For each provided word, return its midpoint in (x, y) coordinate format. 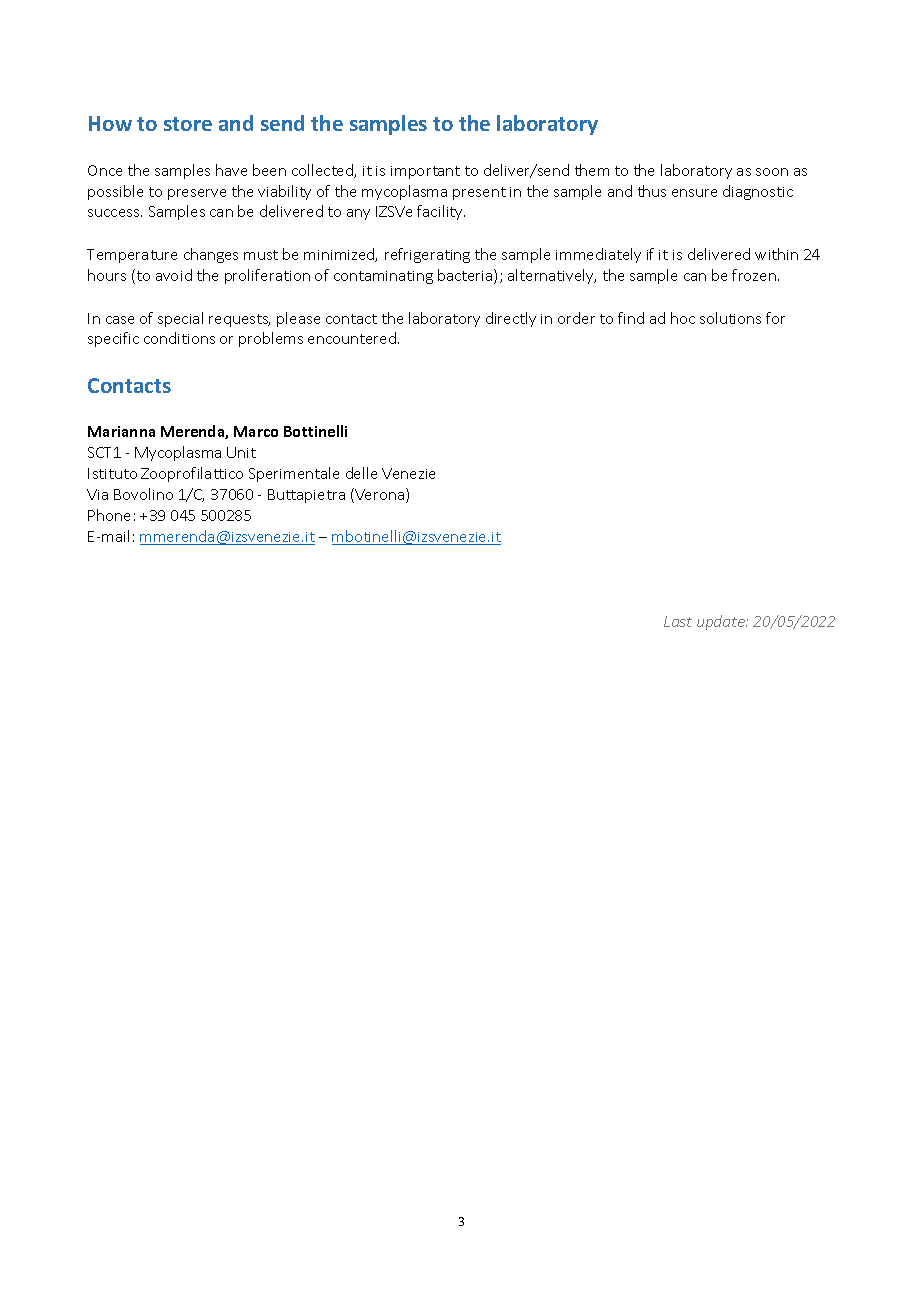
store (188, 124)
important (425, 172)
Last (678, 621)
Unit (241, 452)
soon (772, 172)
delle (361, 473)
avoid (174, 275)
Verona (380, 495)
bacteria (466, 276)
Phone (109, 515)
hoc (683, 318)
